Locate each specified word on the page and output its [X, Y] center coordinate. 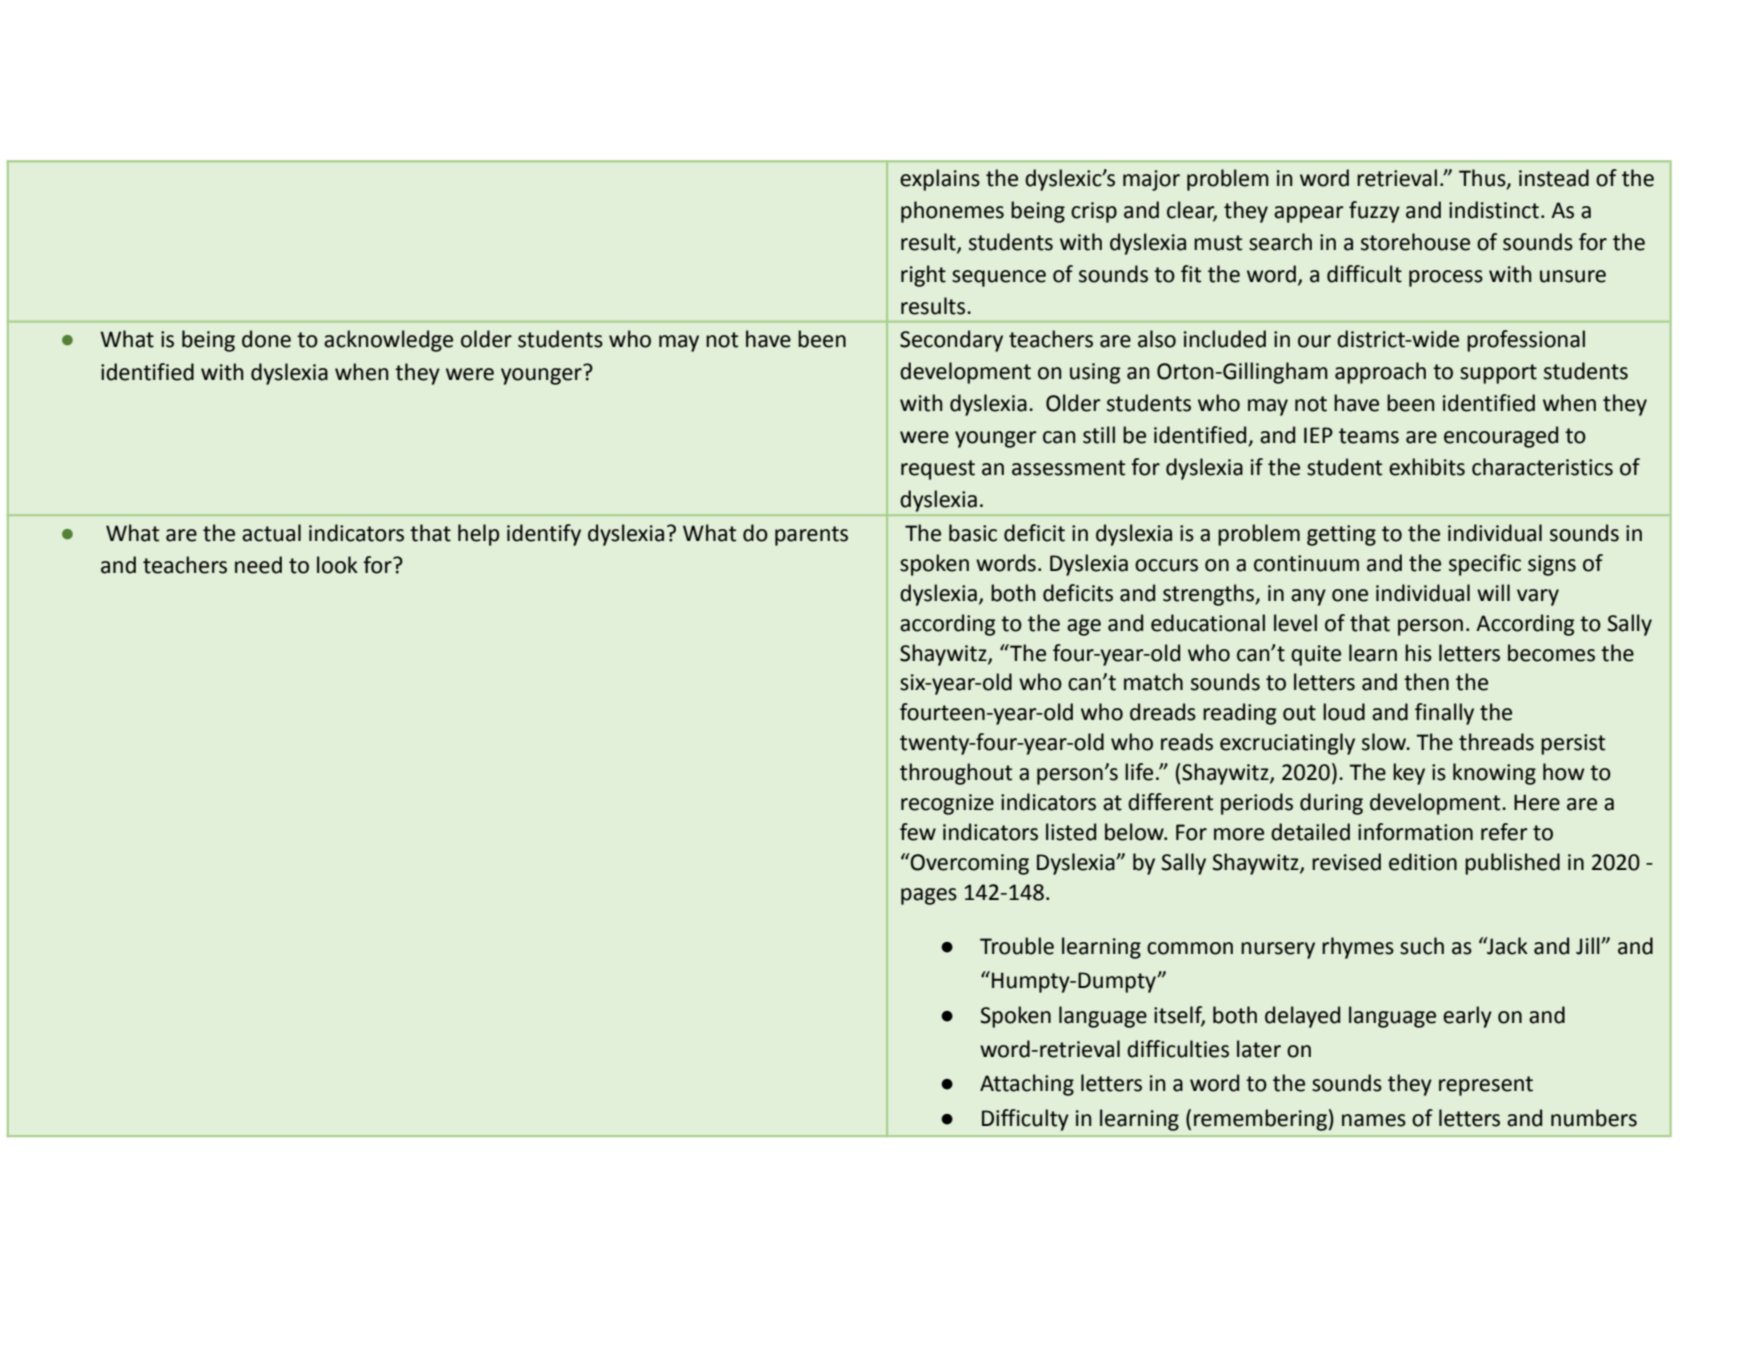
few [918, 832]
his [1418, 653]
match [1153, 682]
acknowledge [388, 341]
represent [1486, 1086]
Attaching [1027, 1085]
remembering [1260, 1120]
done [266, 339]
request [938, 470]
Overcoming [969, 864]
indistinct [1494, 210]
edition [1423, 862]
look [337, 565]
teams [1369, 436]
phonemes [952, 212]
